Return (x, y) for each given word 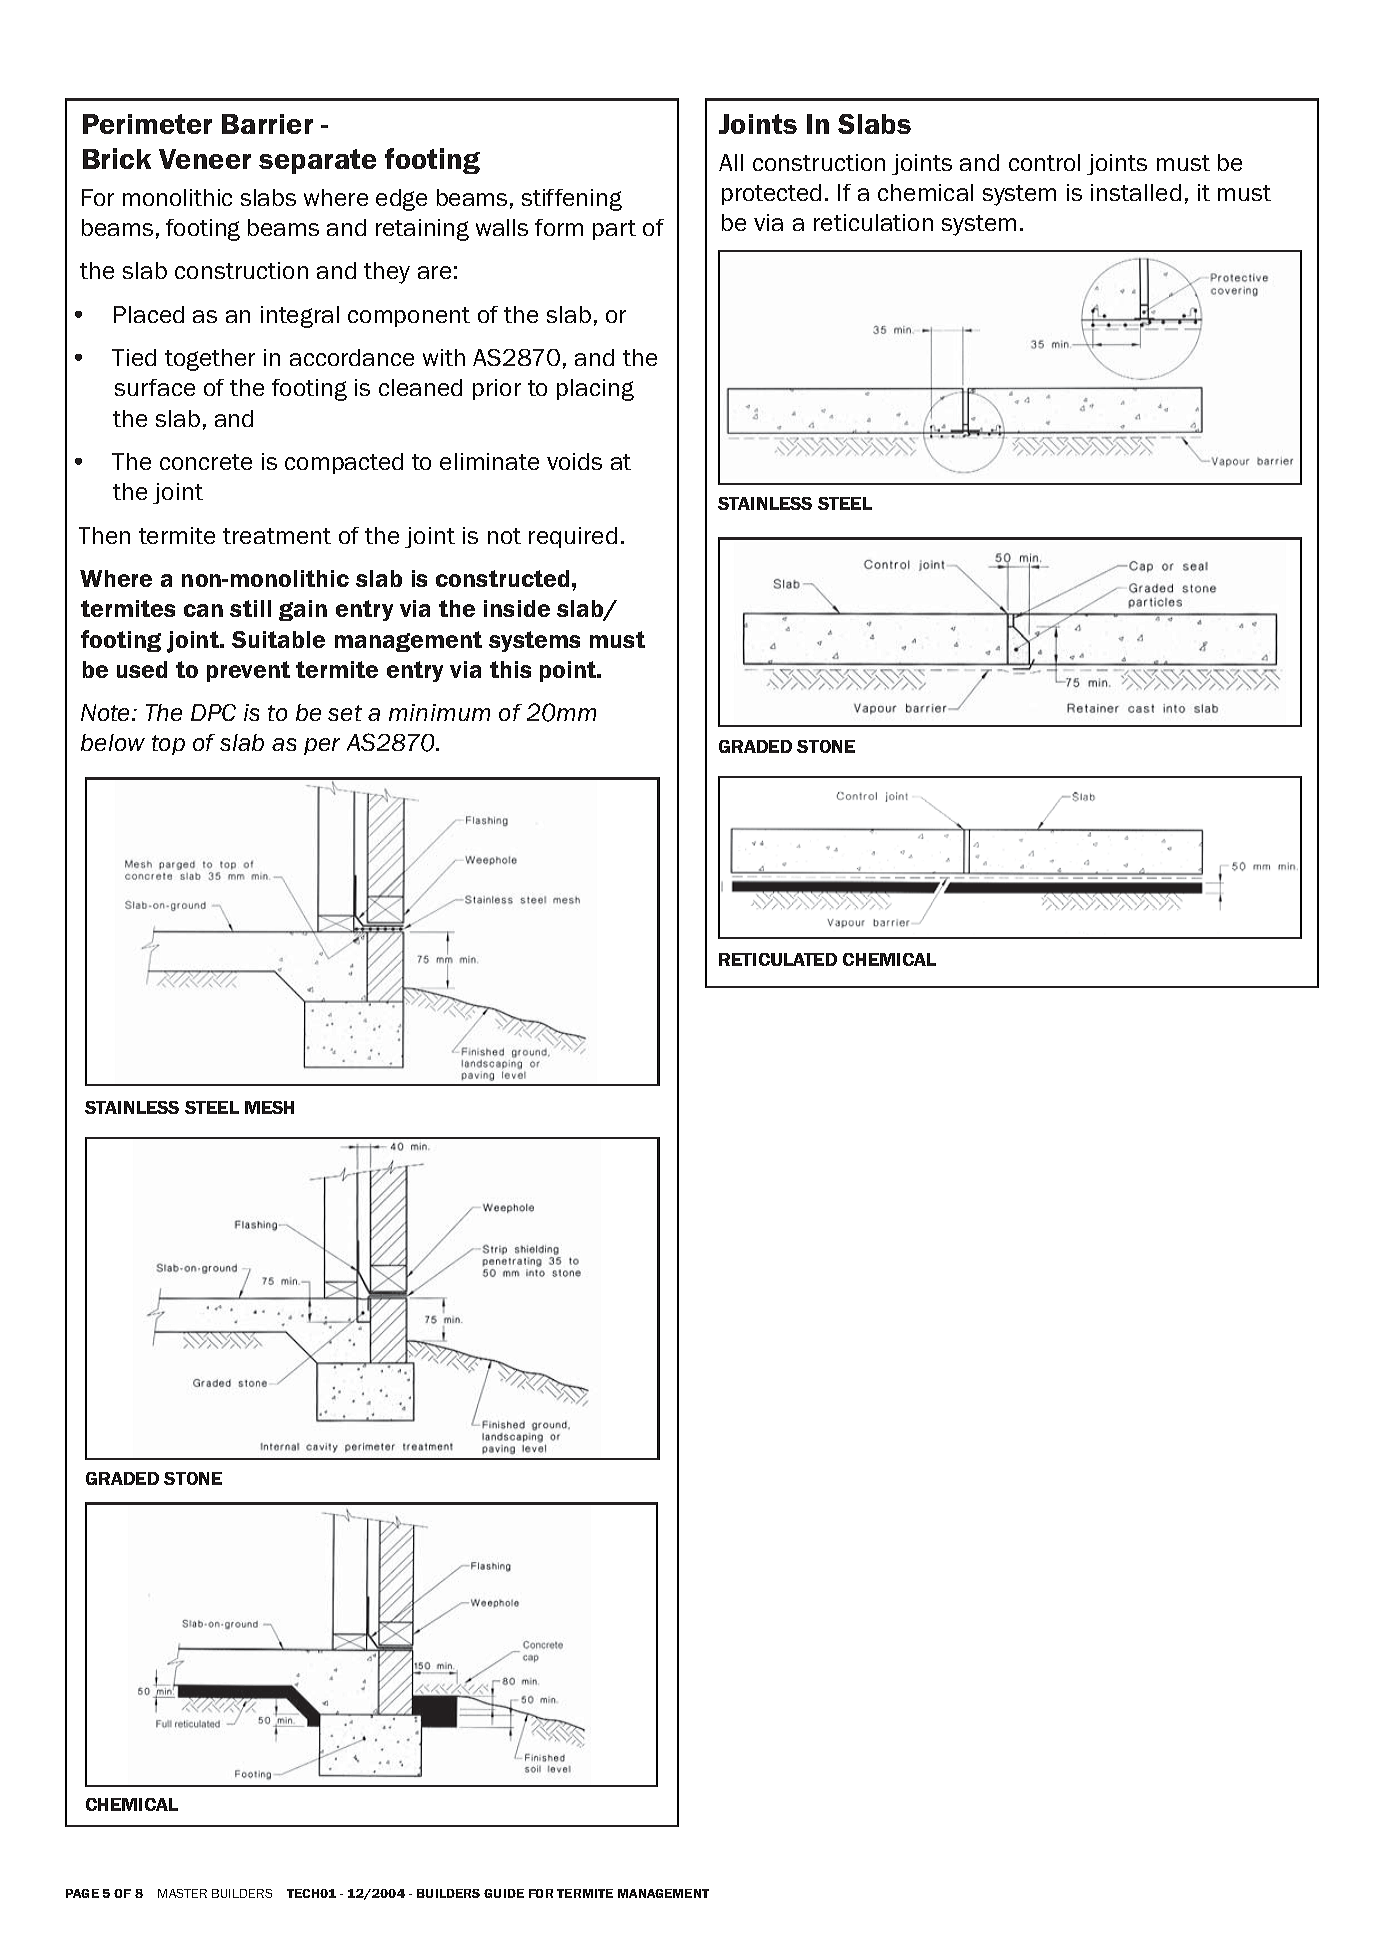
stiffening (572, 200)
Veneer (205, 159)
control (1044, 162)
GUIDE (504, 1893)
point (569, 671)
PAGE (82, 1893)
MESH (269, 1107)
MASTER (182, 1893)
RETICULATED (778, 959)
